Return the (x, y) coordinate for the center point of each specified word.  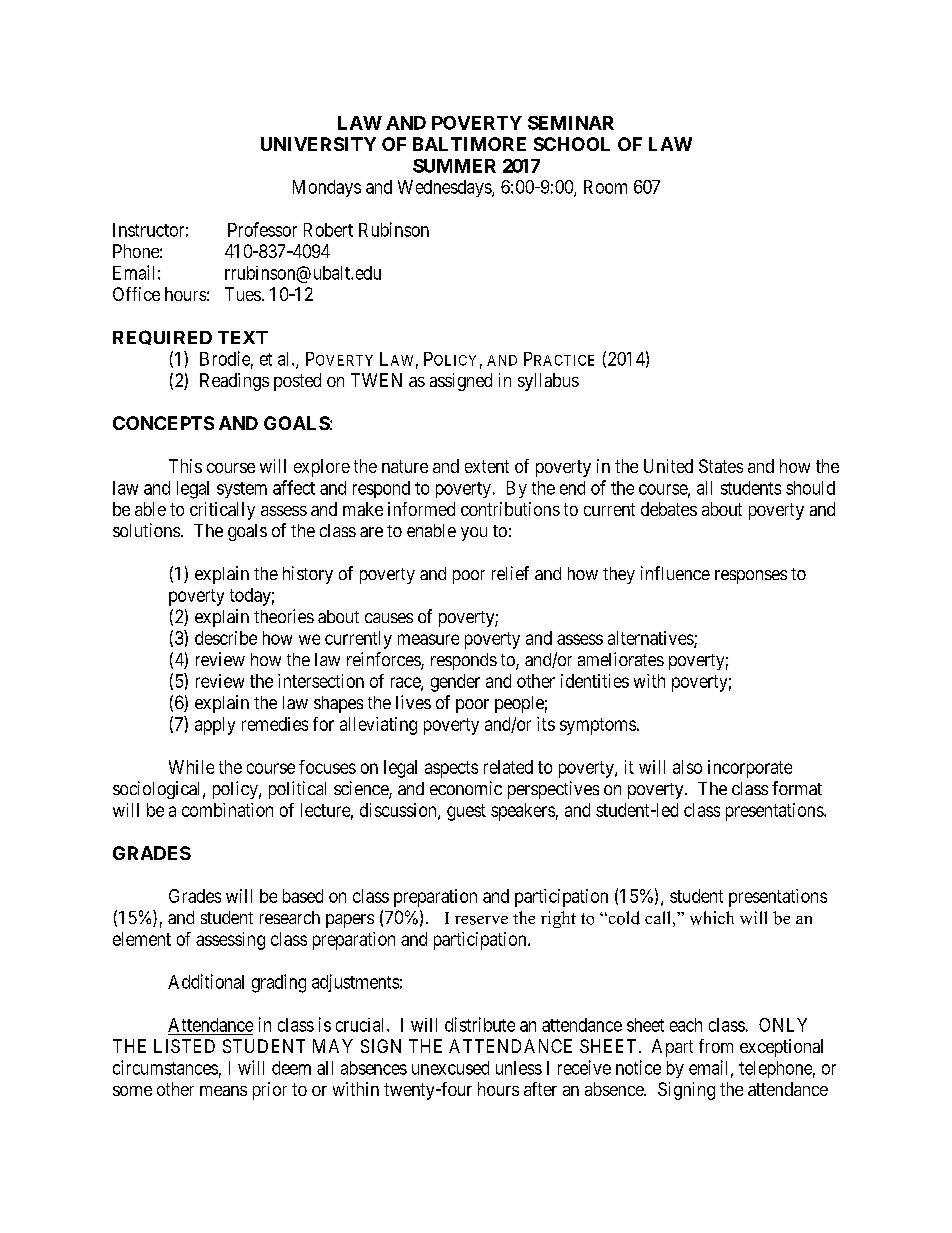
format (797, 788)
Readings (234, 382)
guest (466, 812)
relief (510, 573)
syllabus (548, 382)
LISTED (184, 1046)
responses (751, 577)
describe (226, 638)
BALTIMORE (469, 144)
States (721, 466)
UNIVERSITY (318, 144)
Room (605, 187)
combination (227, 810)
